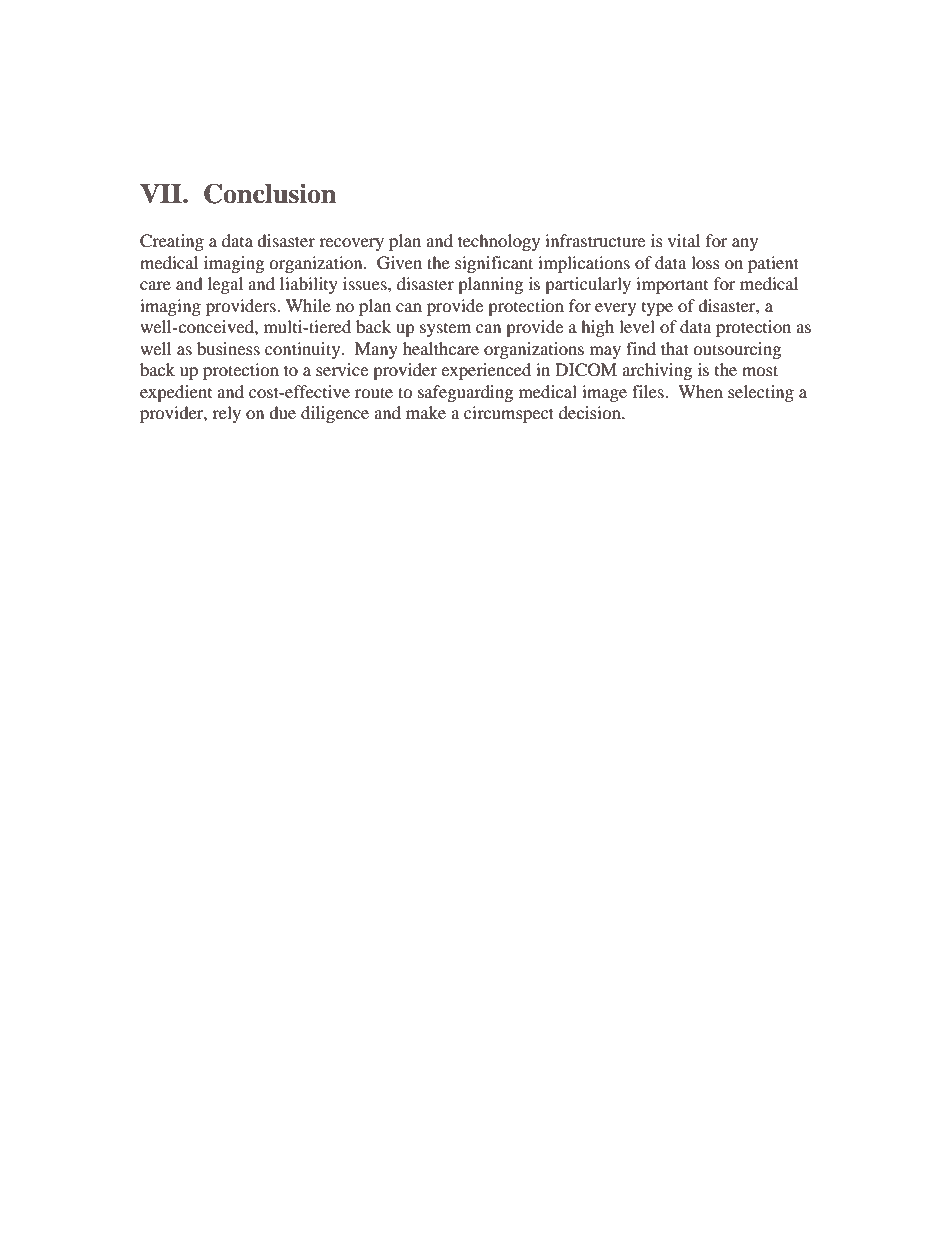 The image size is (952, 1233). What do you see at coordinates (270, 193) in the screenshot?
I see `Conclusion` at bounding box center [270, 193].
